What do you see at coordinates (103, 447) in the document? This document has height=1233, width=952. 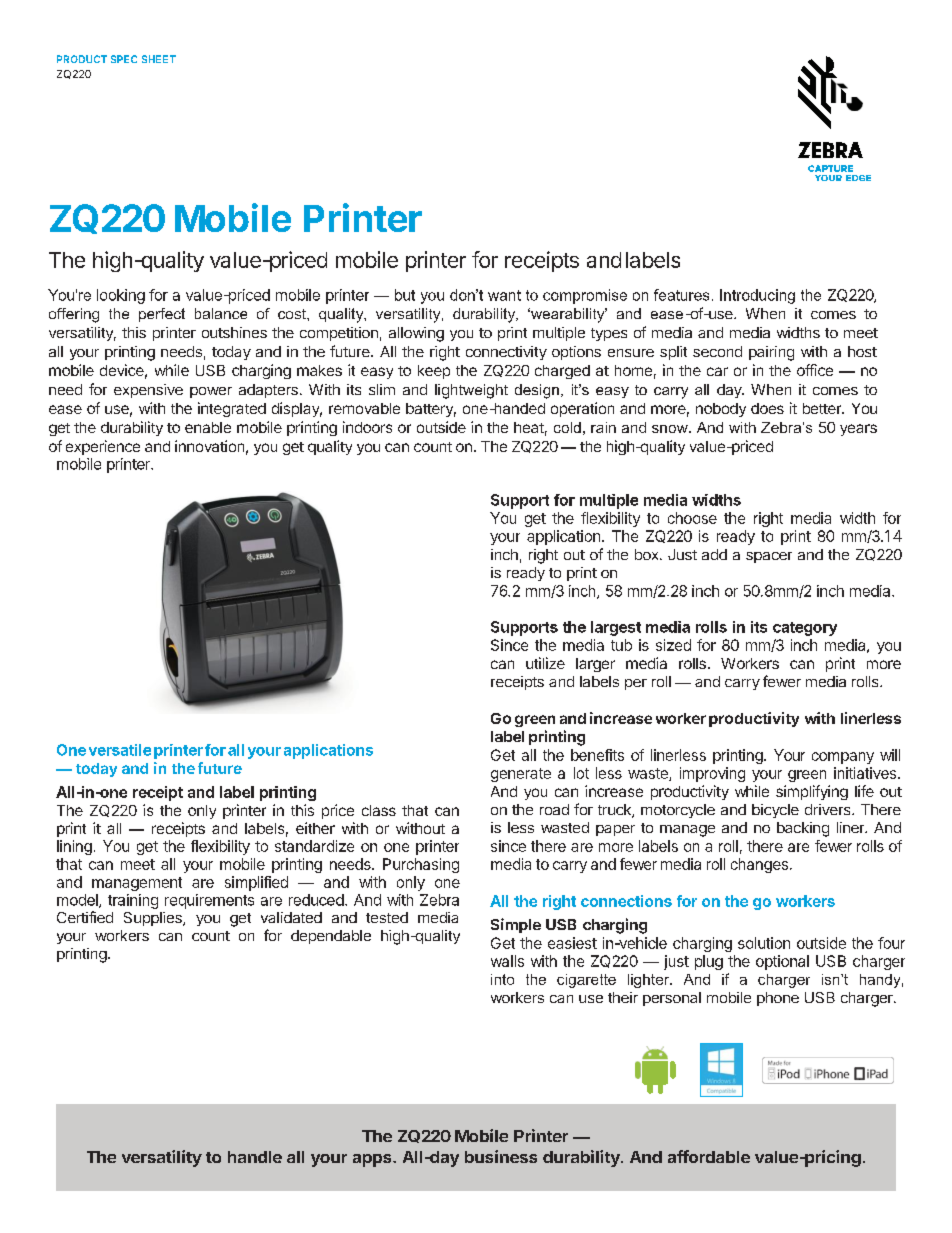 I see `experience` at bounding box center [103, 447].
